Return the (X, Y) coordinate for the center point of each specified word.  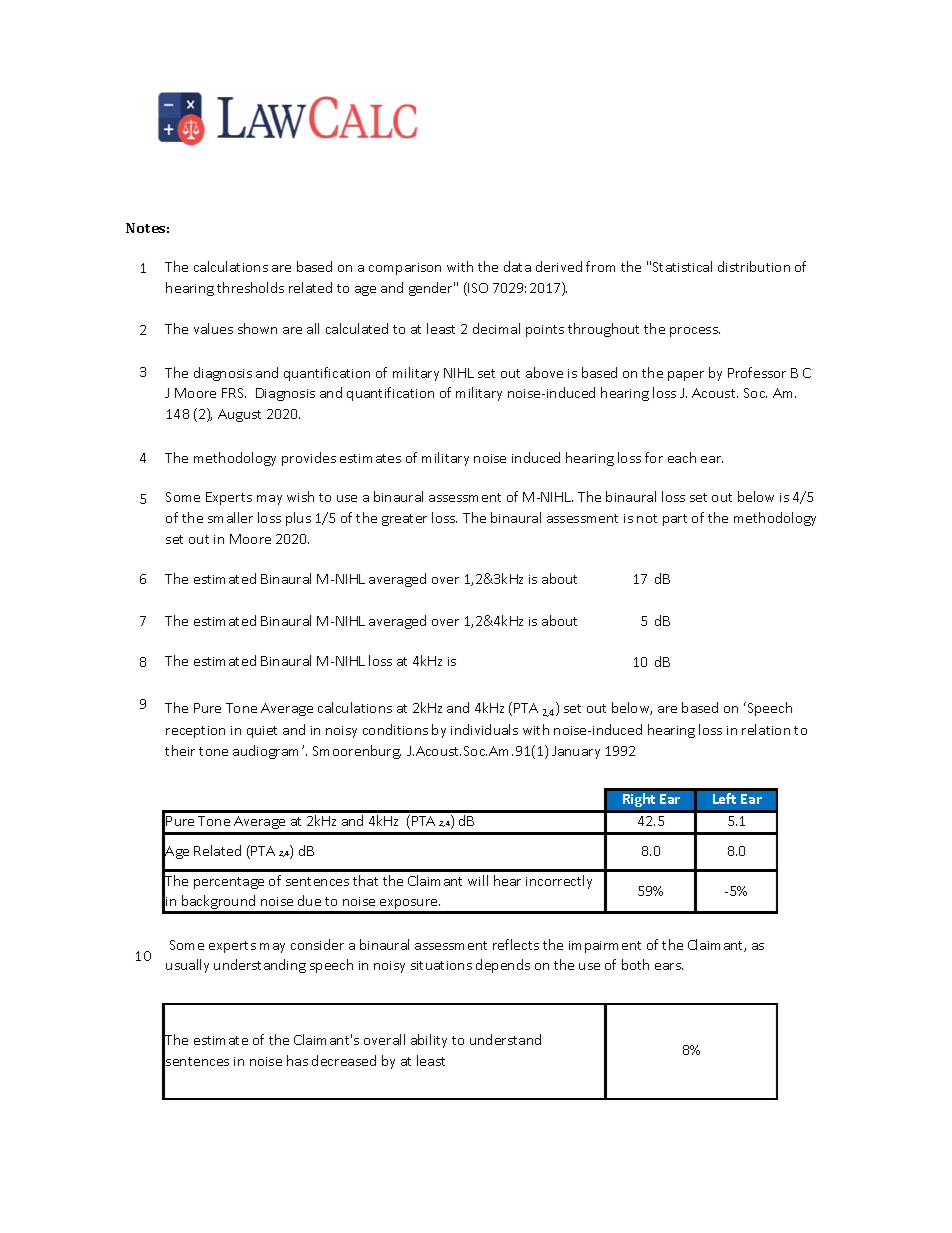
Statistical (682, 266)
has (297, 1060)
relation (766, 729)
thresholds (250, 287)
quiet (262, 732)
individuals (484, 729)
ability (429, 1041)
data (517, 266)
